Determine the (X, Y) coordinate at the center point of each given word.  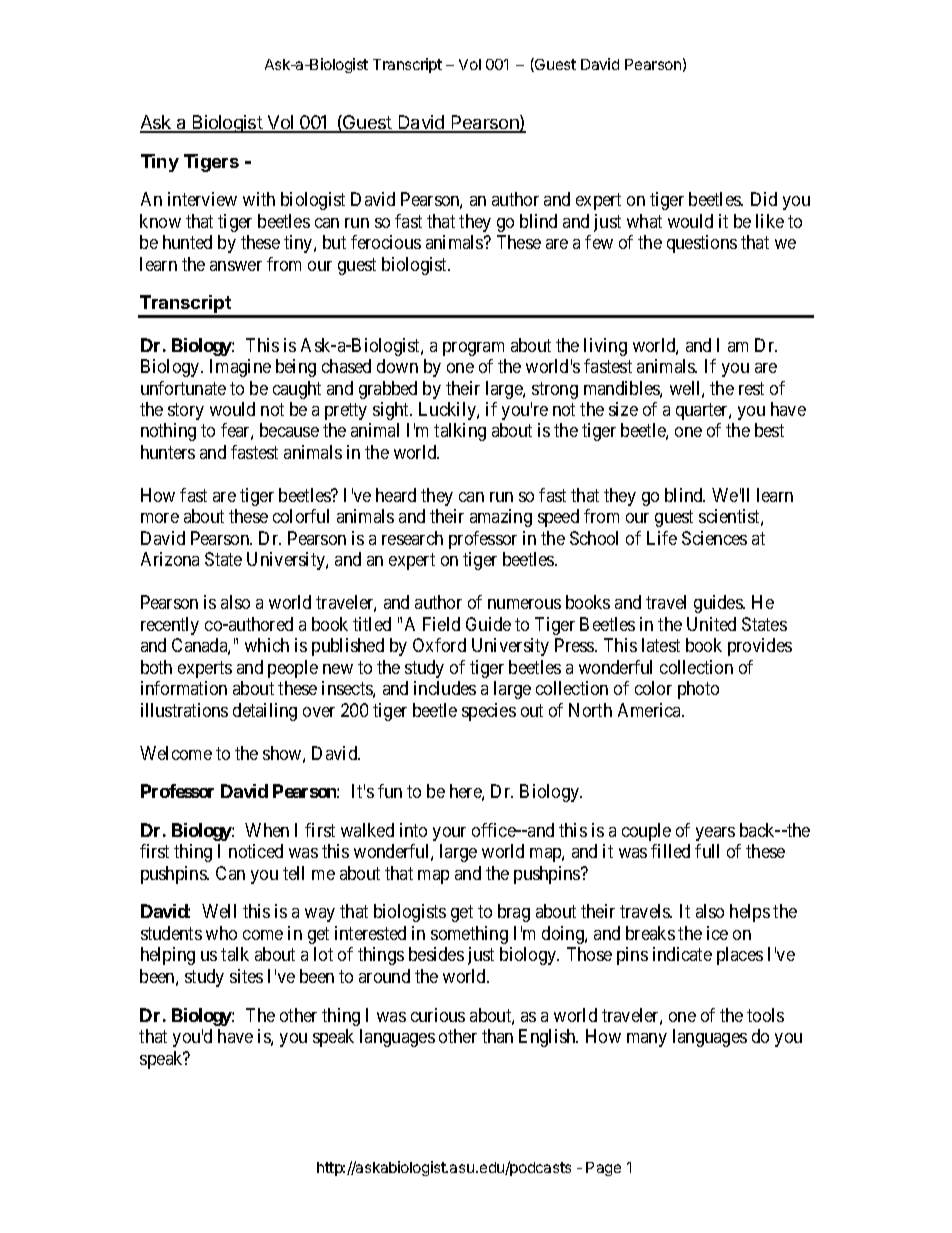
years (715, 834)
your (449, 834)
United (711, 624)
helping (168, 956)
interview (202, 199)
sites (246, 976)
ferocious (386, 242)
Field (441, 624)
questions (702, 244)
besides (436, 954)
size (623, 409)
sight (392, 411)
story (186, 411)
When (267, 830)
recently (170, 626)
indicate (682, 954)
